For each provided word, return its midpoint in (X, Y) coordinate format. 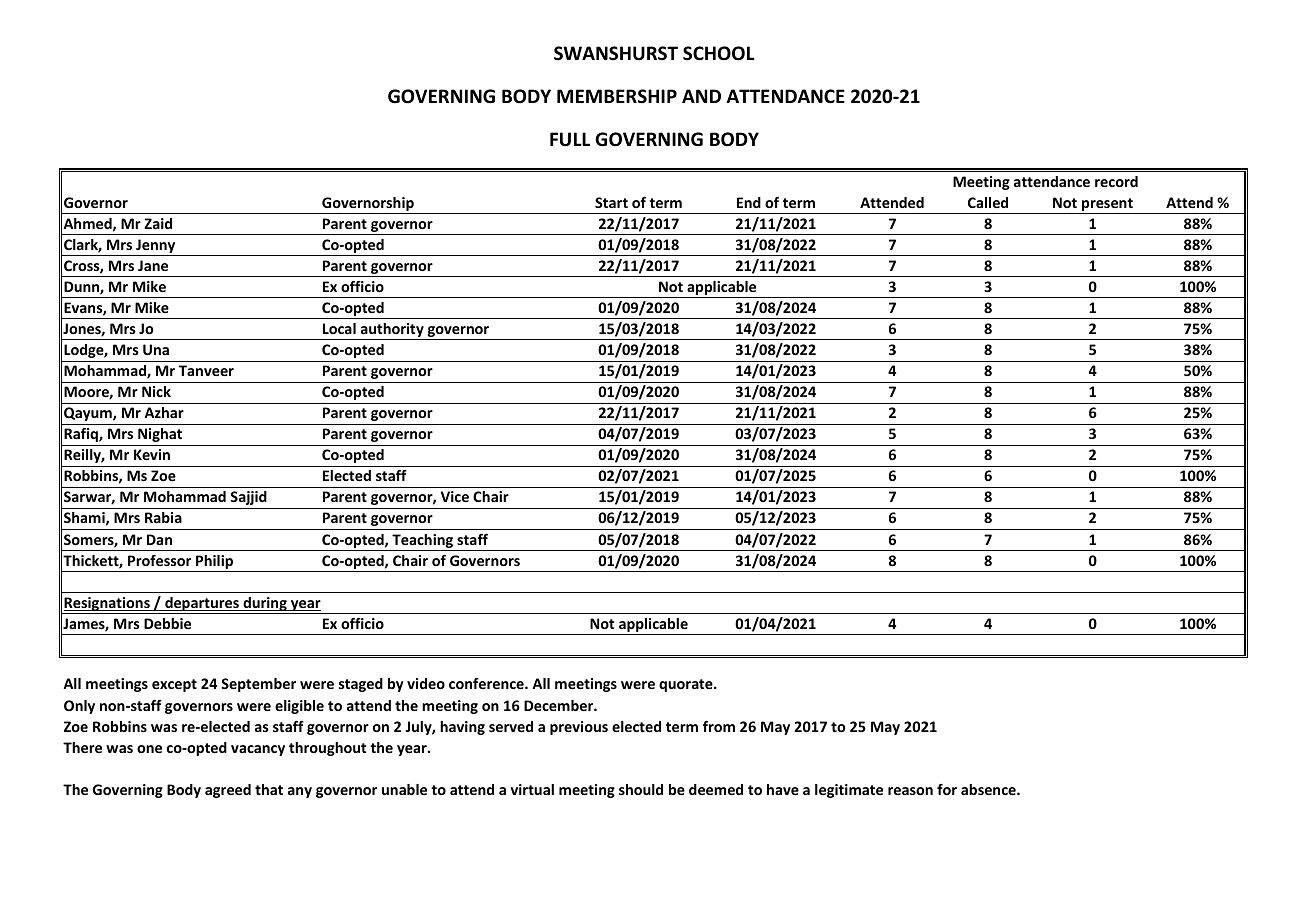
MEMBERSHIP (617, 96)
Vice (455, 496)
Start (611, 202)
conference (487, 683)
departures (202, 605)
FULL (570, 139)
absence (989, 789)
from (719, 726)
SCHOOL (719, 53)
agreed (228, 791)
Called (988, 202)
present (1107, 204)
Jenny (156, 247)
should (641, 789)
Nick (156, 391)
